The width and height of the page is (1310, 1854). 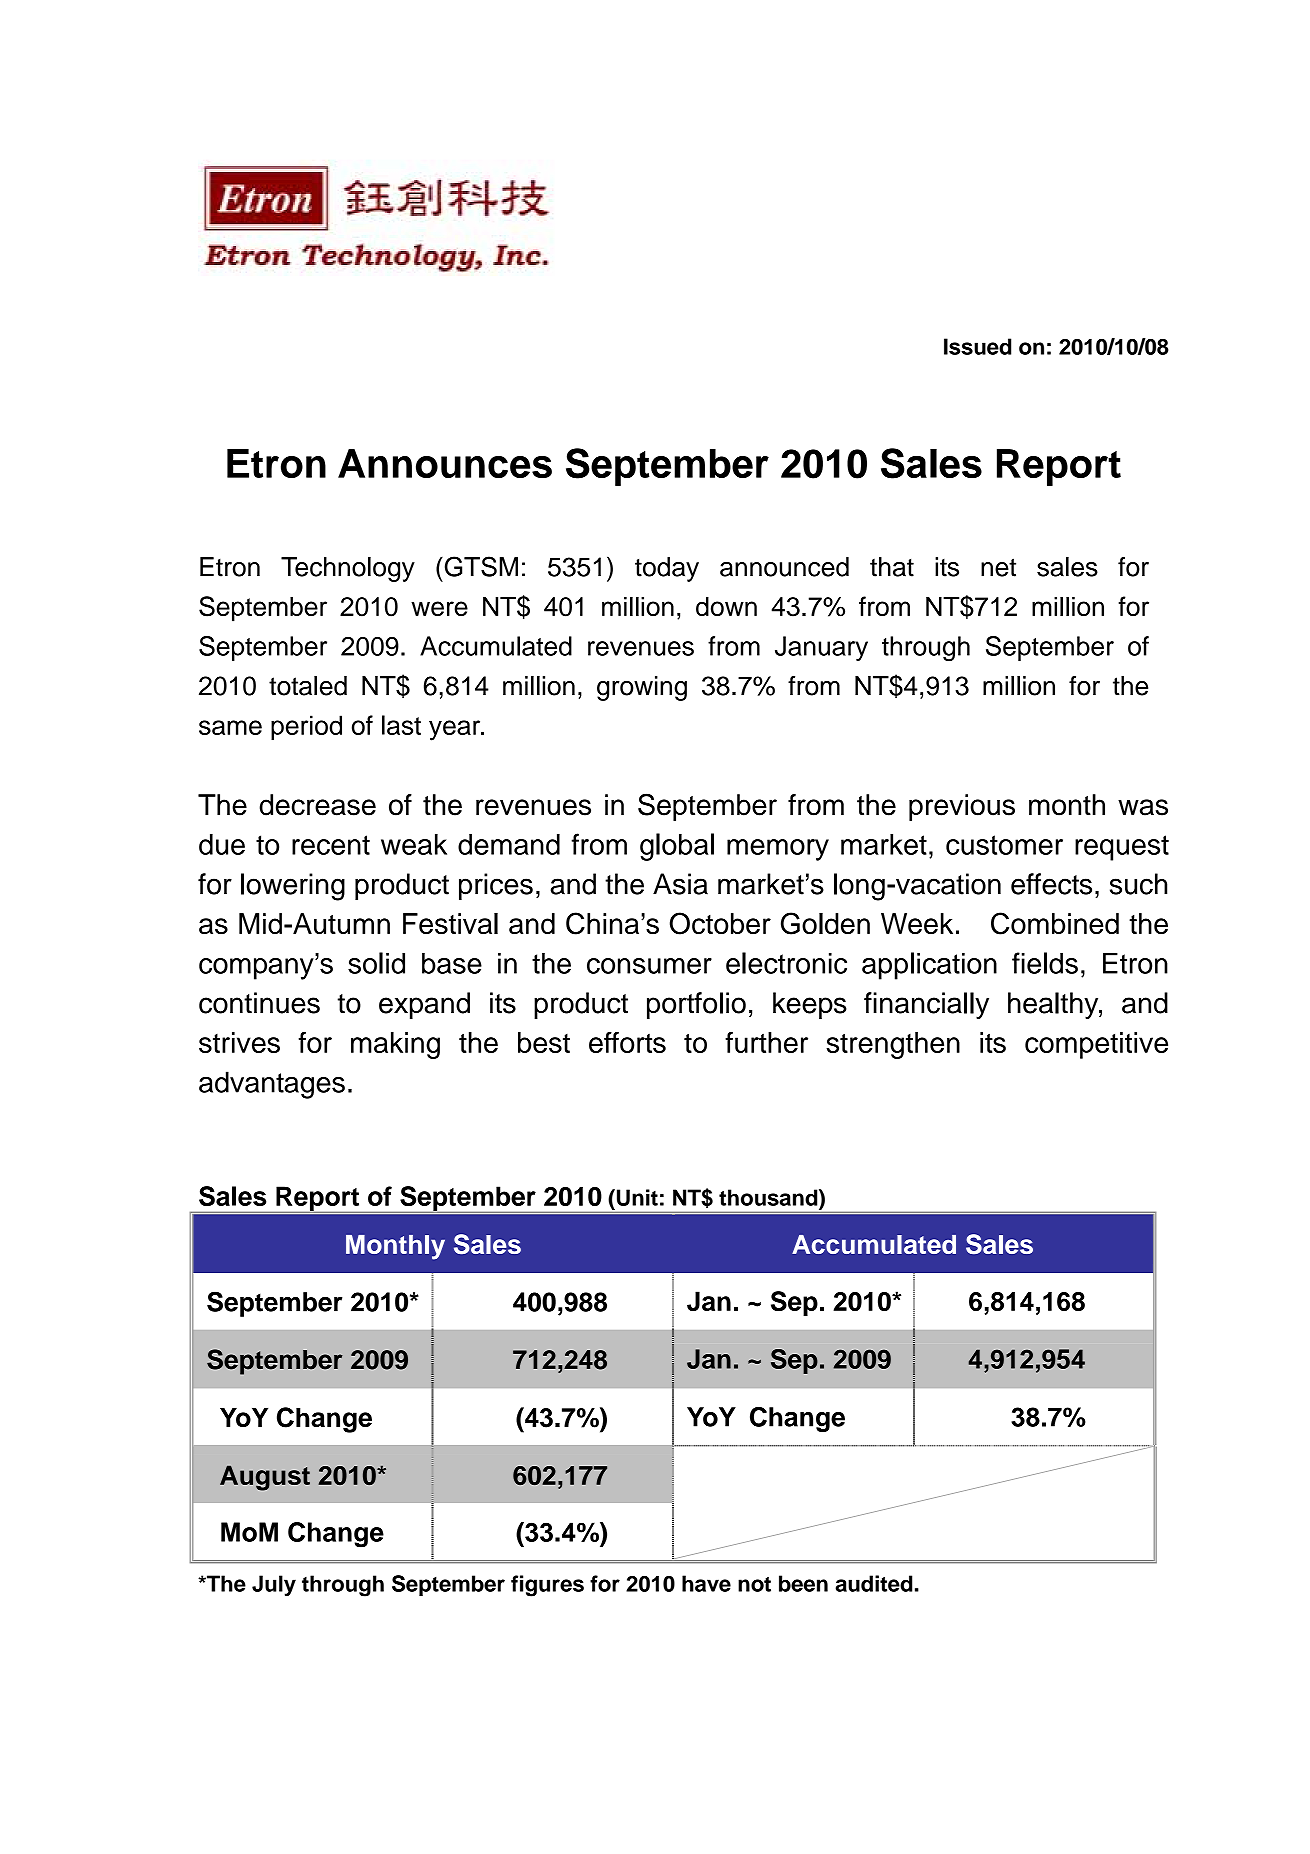 What do you see at coordinates (376, 963) in the page?
I see `solid` at bounding box center [376, 963].
